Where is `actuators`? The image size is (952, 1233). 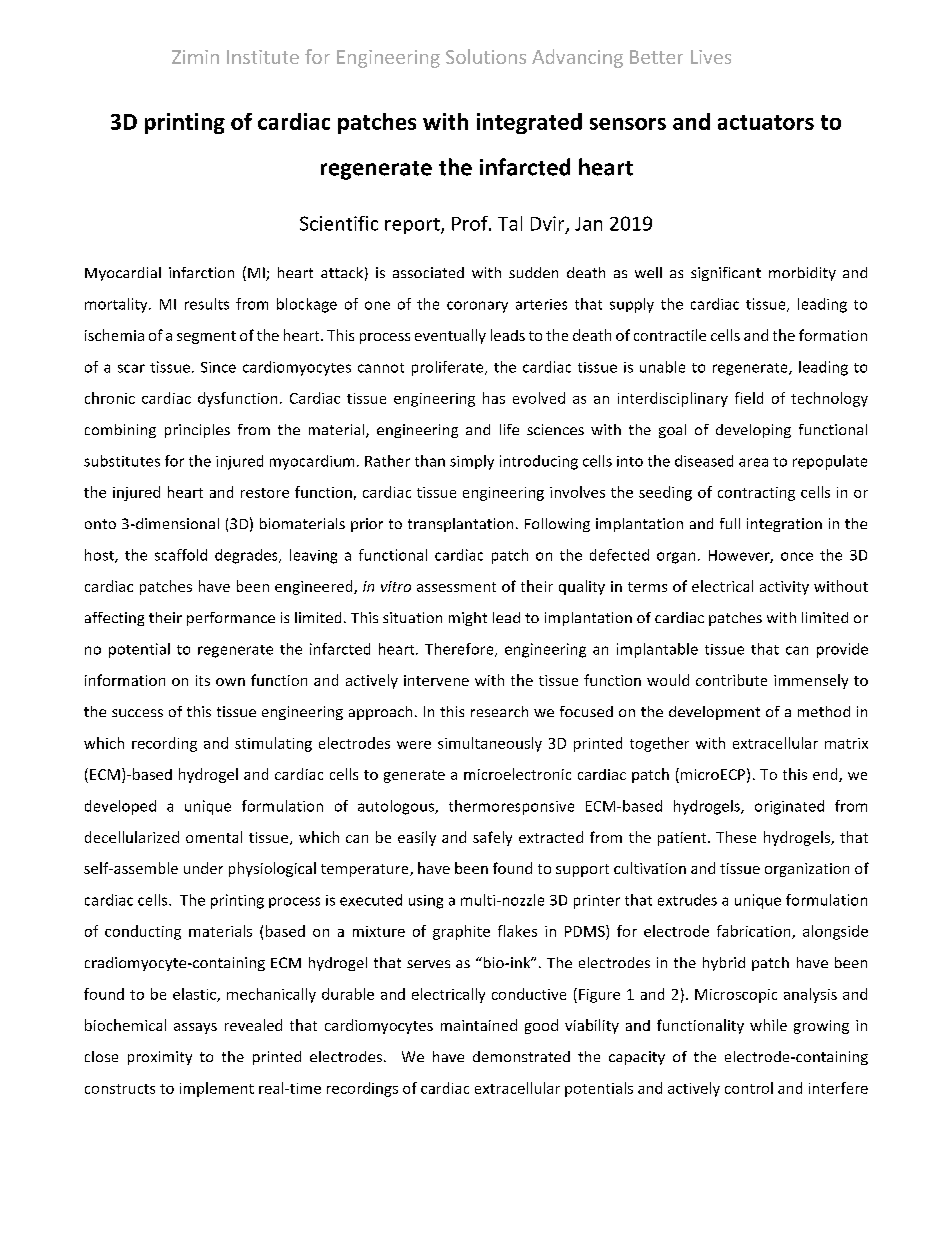
actuators is located at coordinates (766, 122).
